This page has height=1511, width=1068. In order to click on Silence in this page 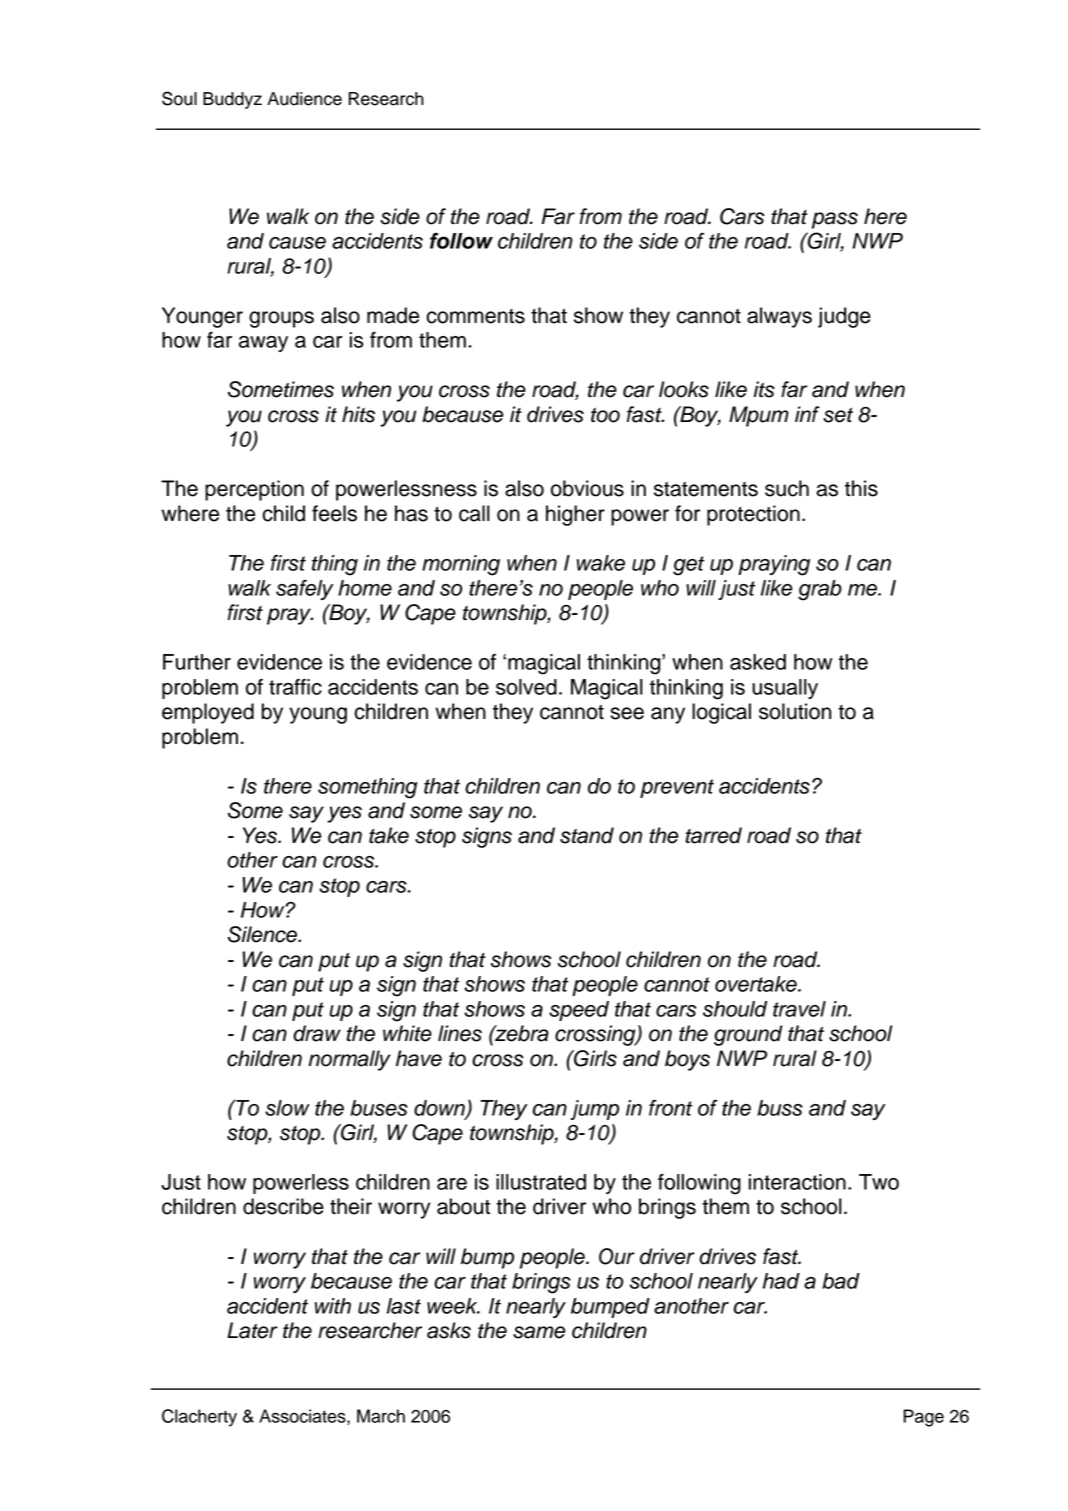, I will do `click(263, 934)`.
